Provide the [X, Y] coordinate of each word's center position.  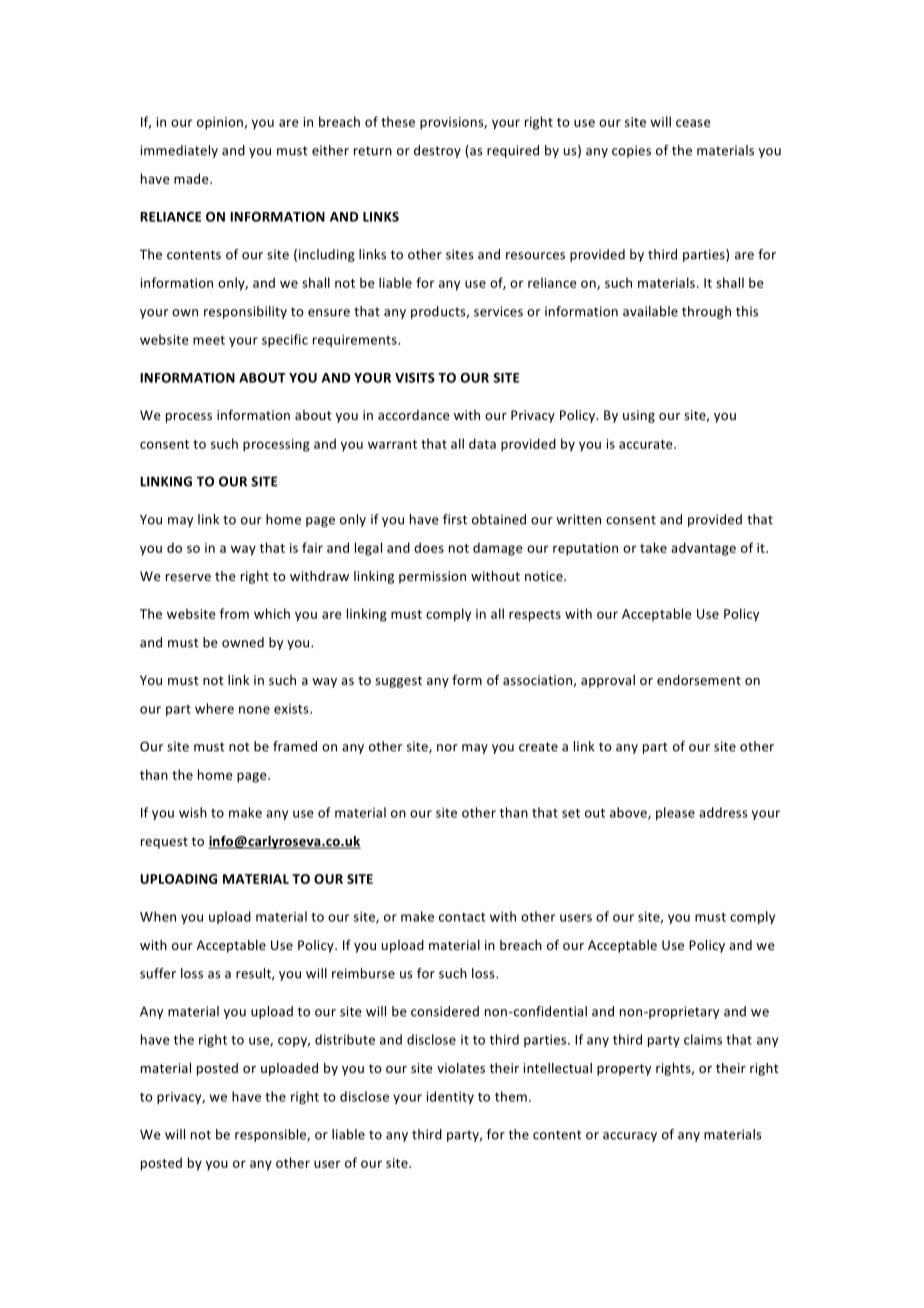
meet [209, 340]
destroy [437, 151]
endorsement [699, 680]
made [192, 178]
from [234, 613]
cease [693, 123]
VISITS [415, 378]
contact [462, 917]
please [675, 813]
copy [294, 1042]
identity [450, 1097]
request [164, 843]
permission [432, 577]
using [639, 416]
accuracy [630, 1137]
